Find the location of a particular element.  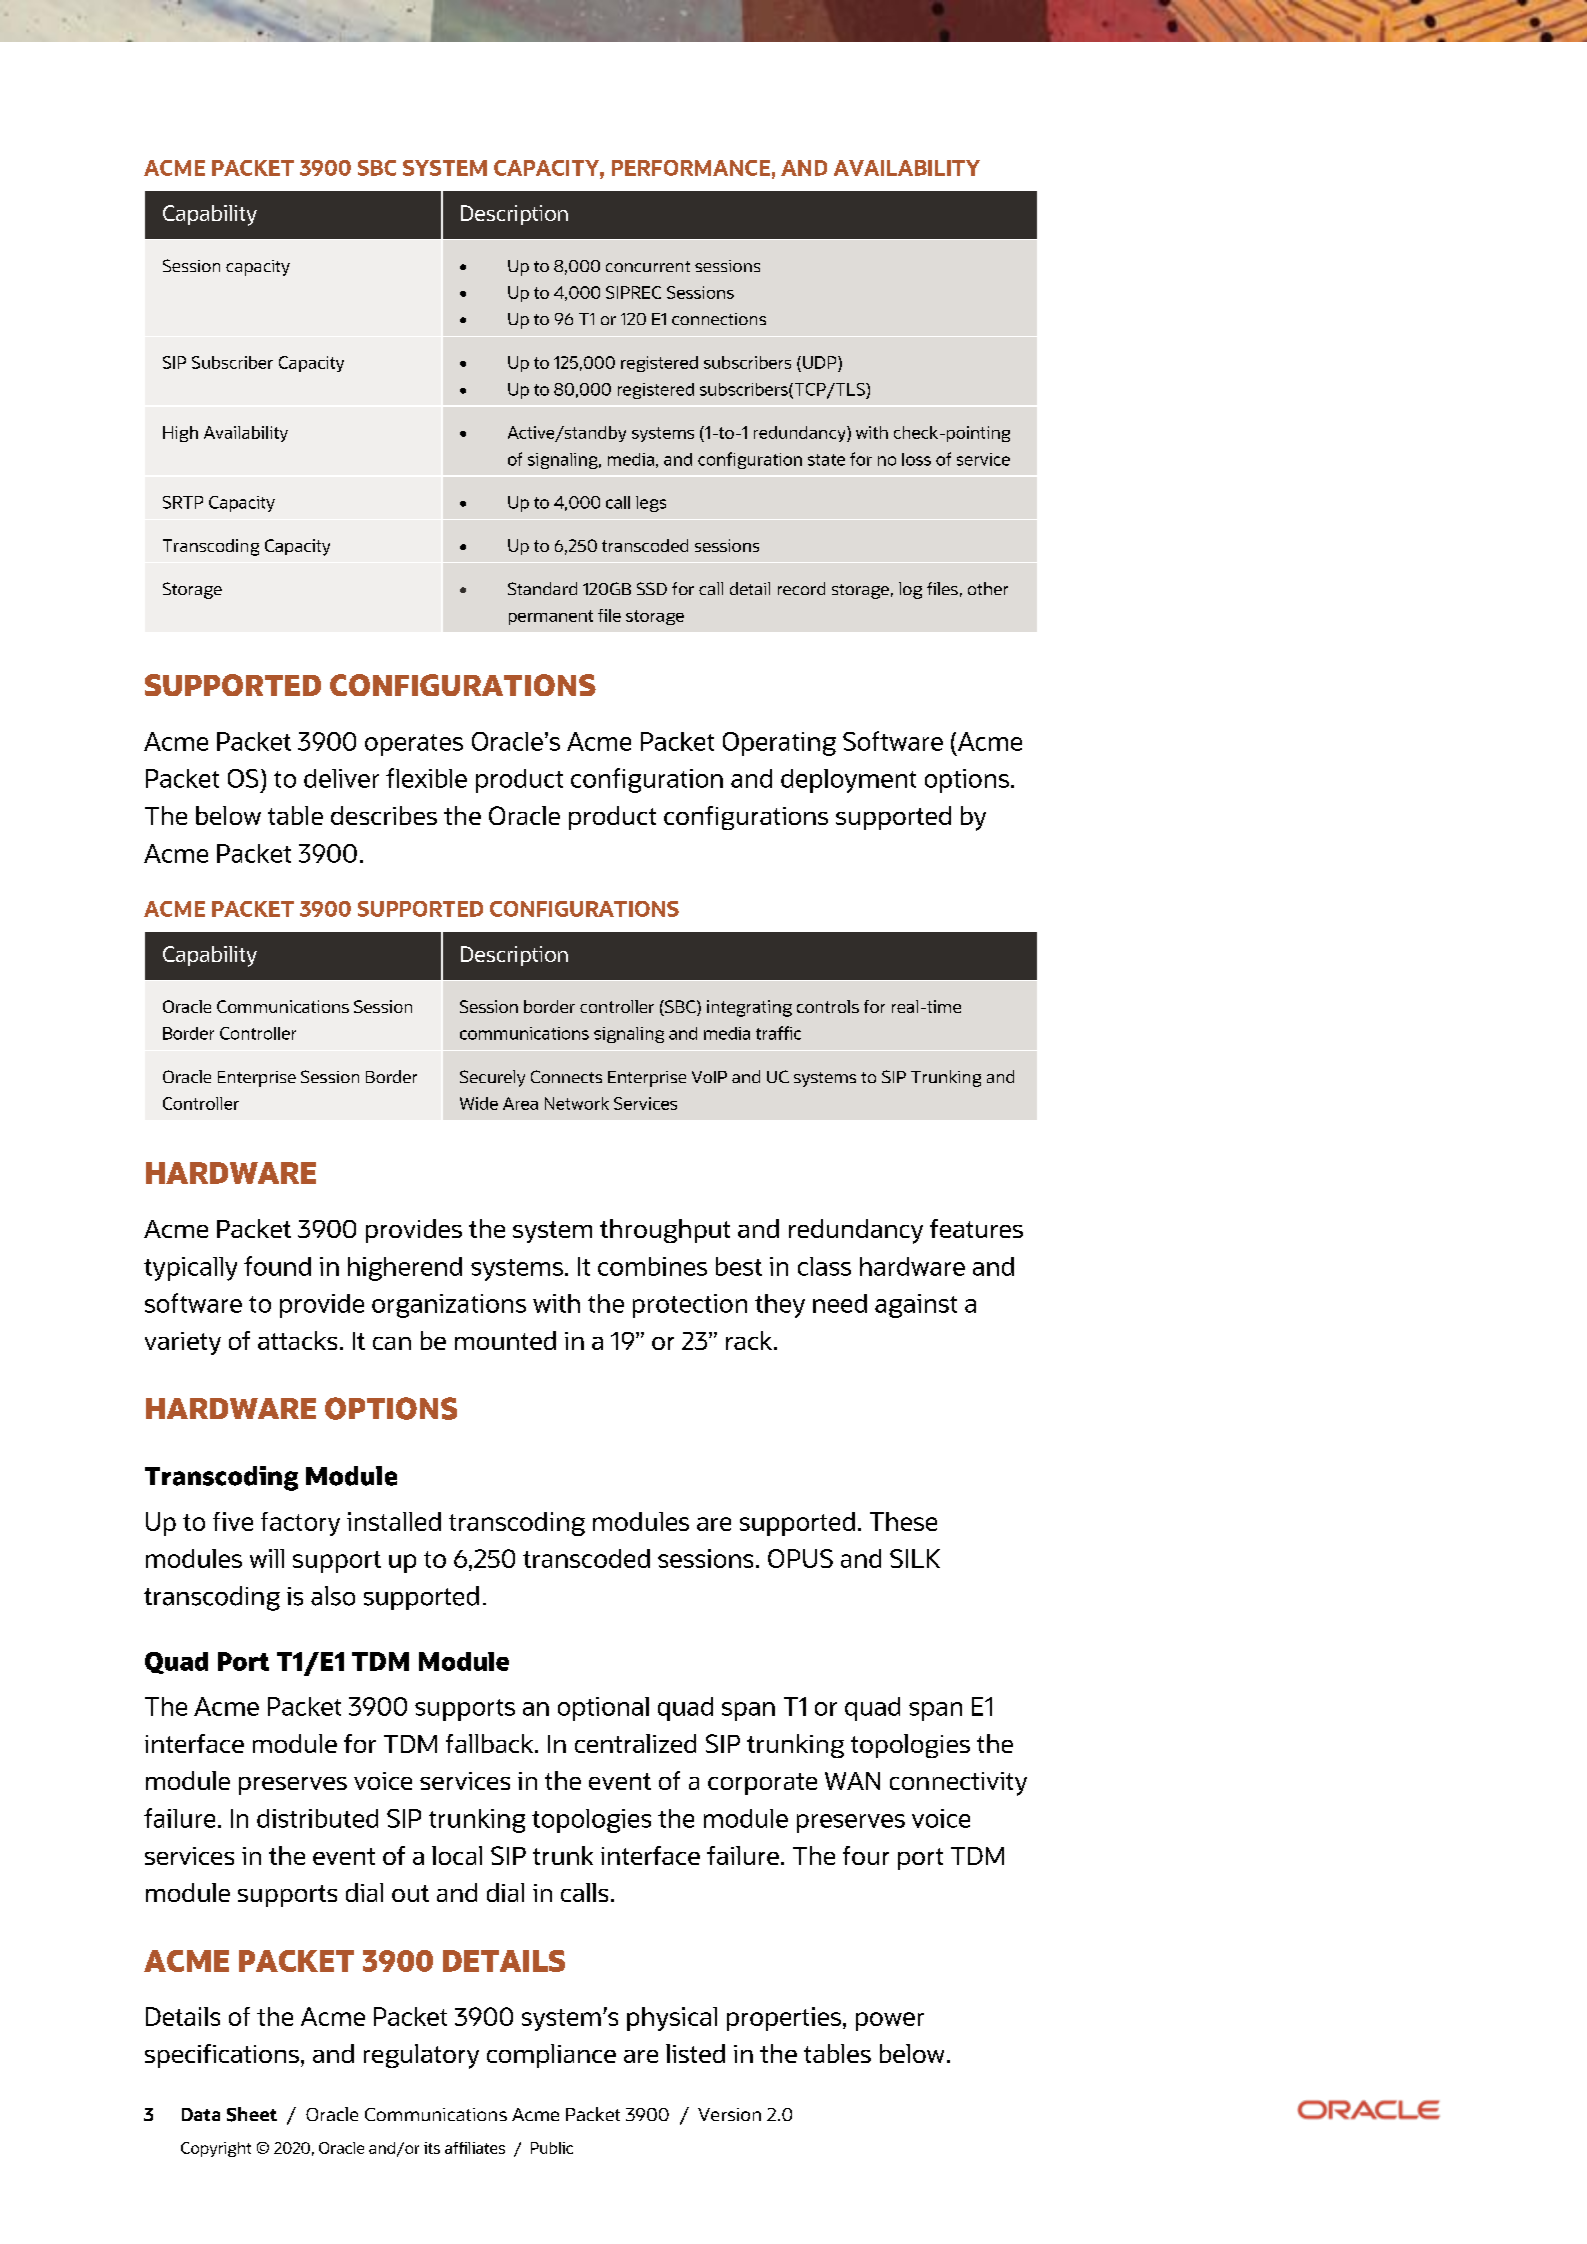

Network is located at coordinates (577, 1103).
